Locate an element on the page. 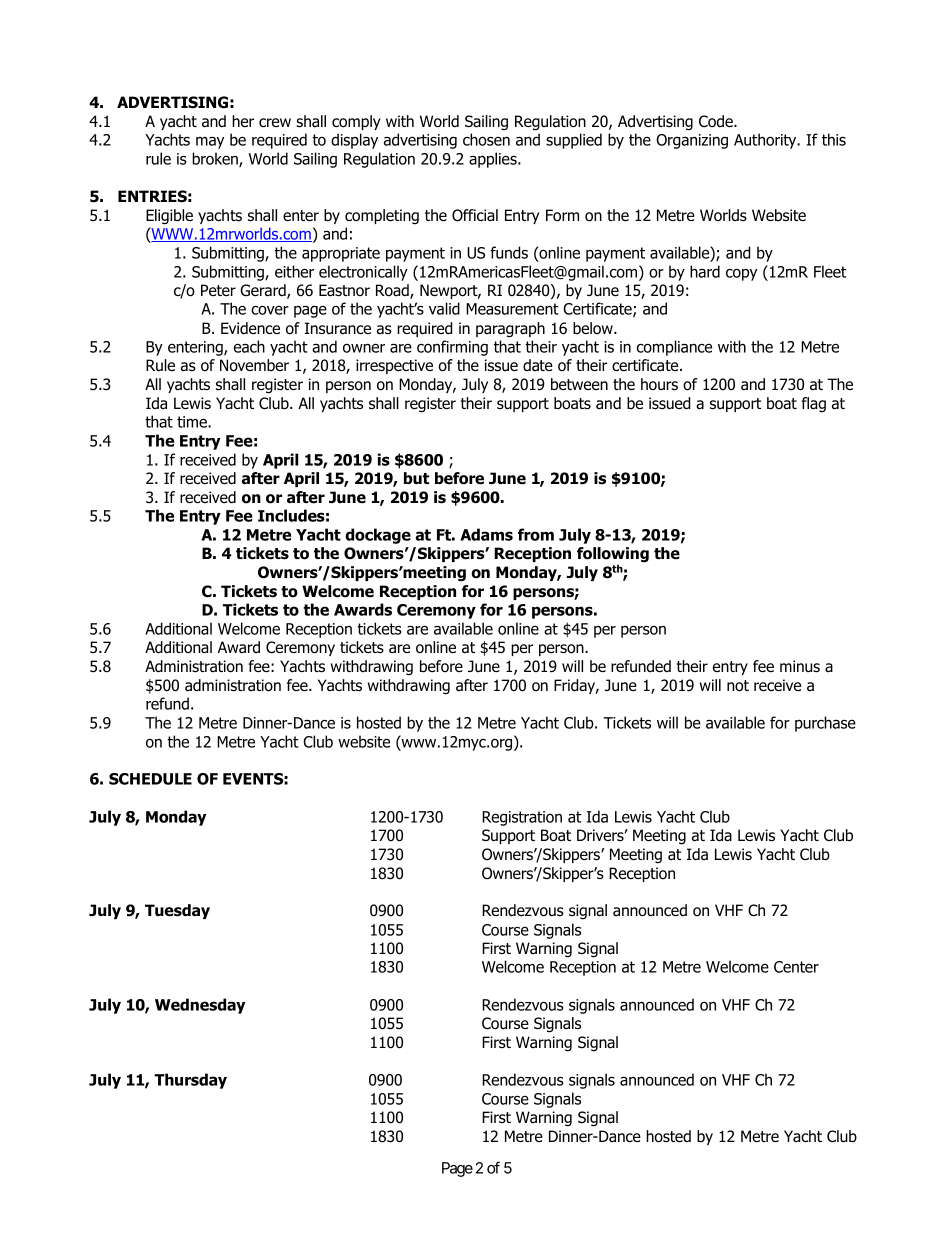  Authority is located at coordinates (766, 141).
